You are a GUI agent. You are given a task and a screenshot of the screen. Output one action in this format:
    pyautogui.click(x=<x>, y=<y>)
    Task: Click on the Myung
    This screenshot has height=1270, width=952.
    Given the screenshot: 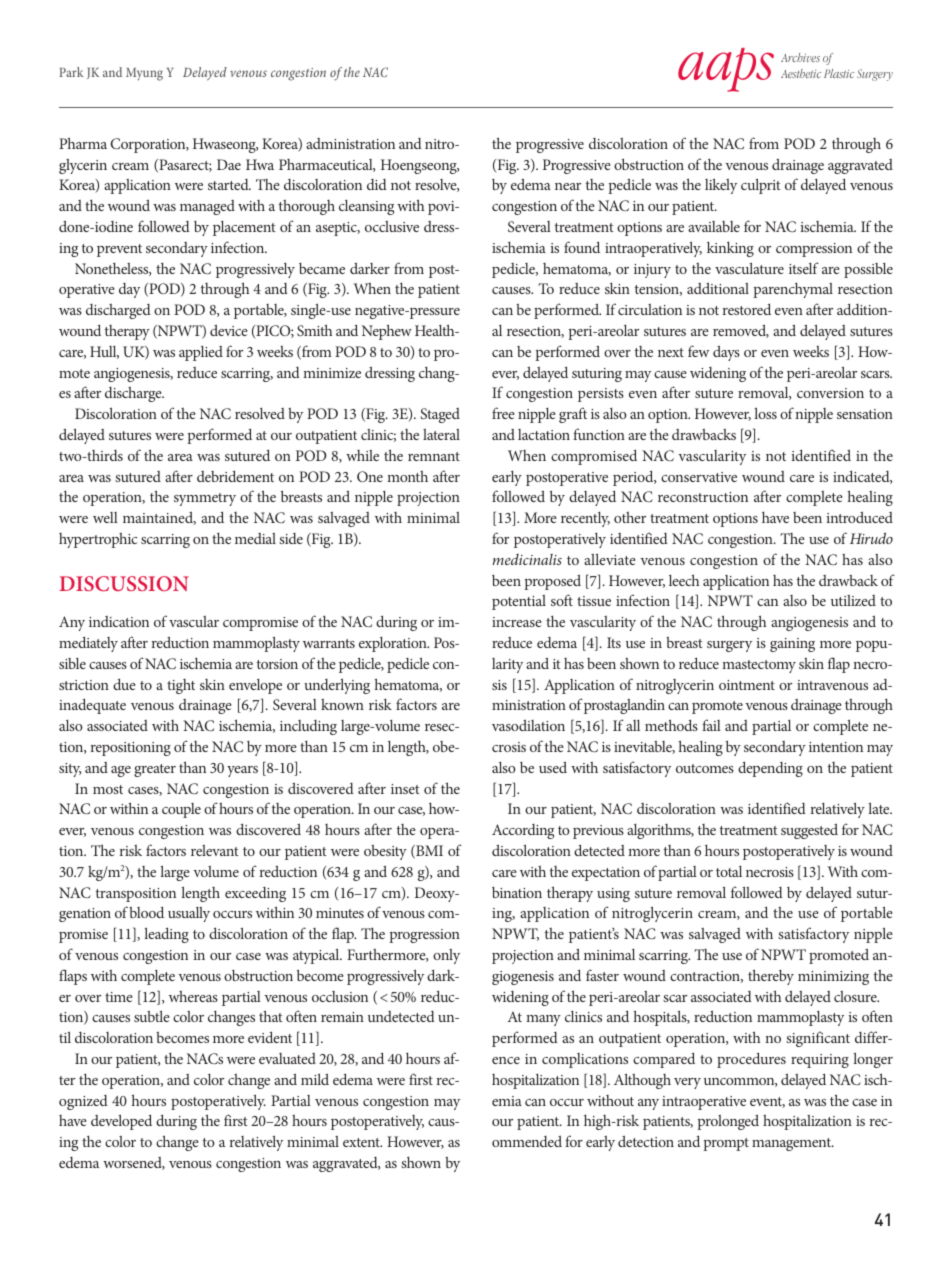 What is the action you would take?
    pyautogui.click(x=144, y=74)
